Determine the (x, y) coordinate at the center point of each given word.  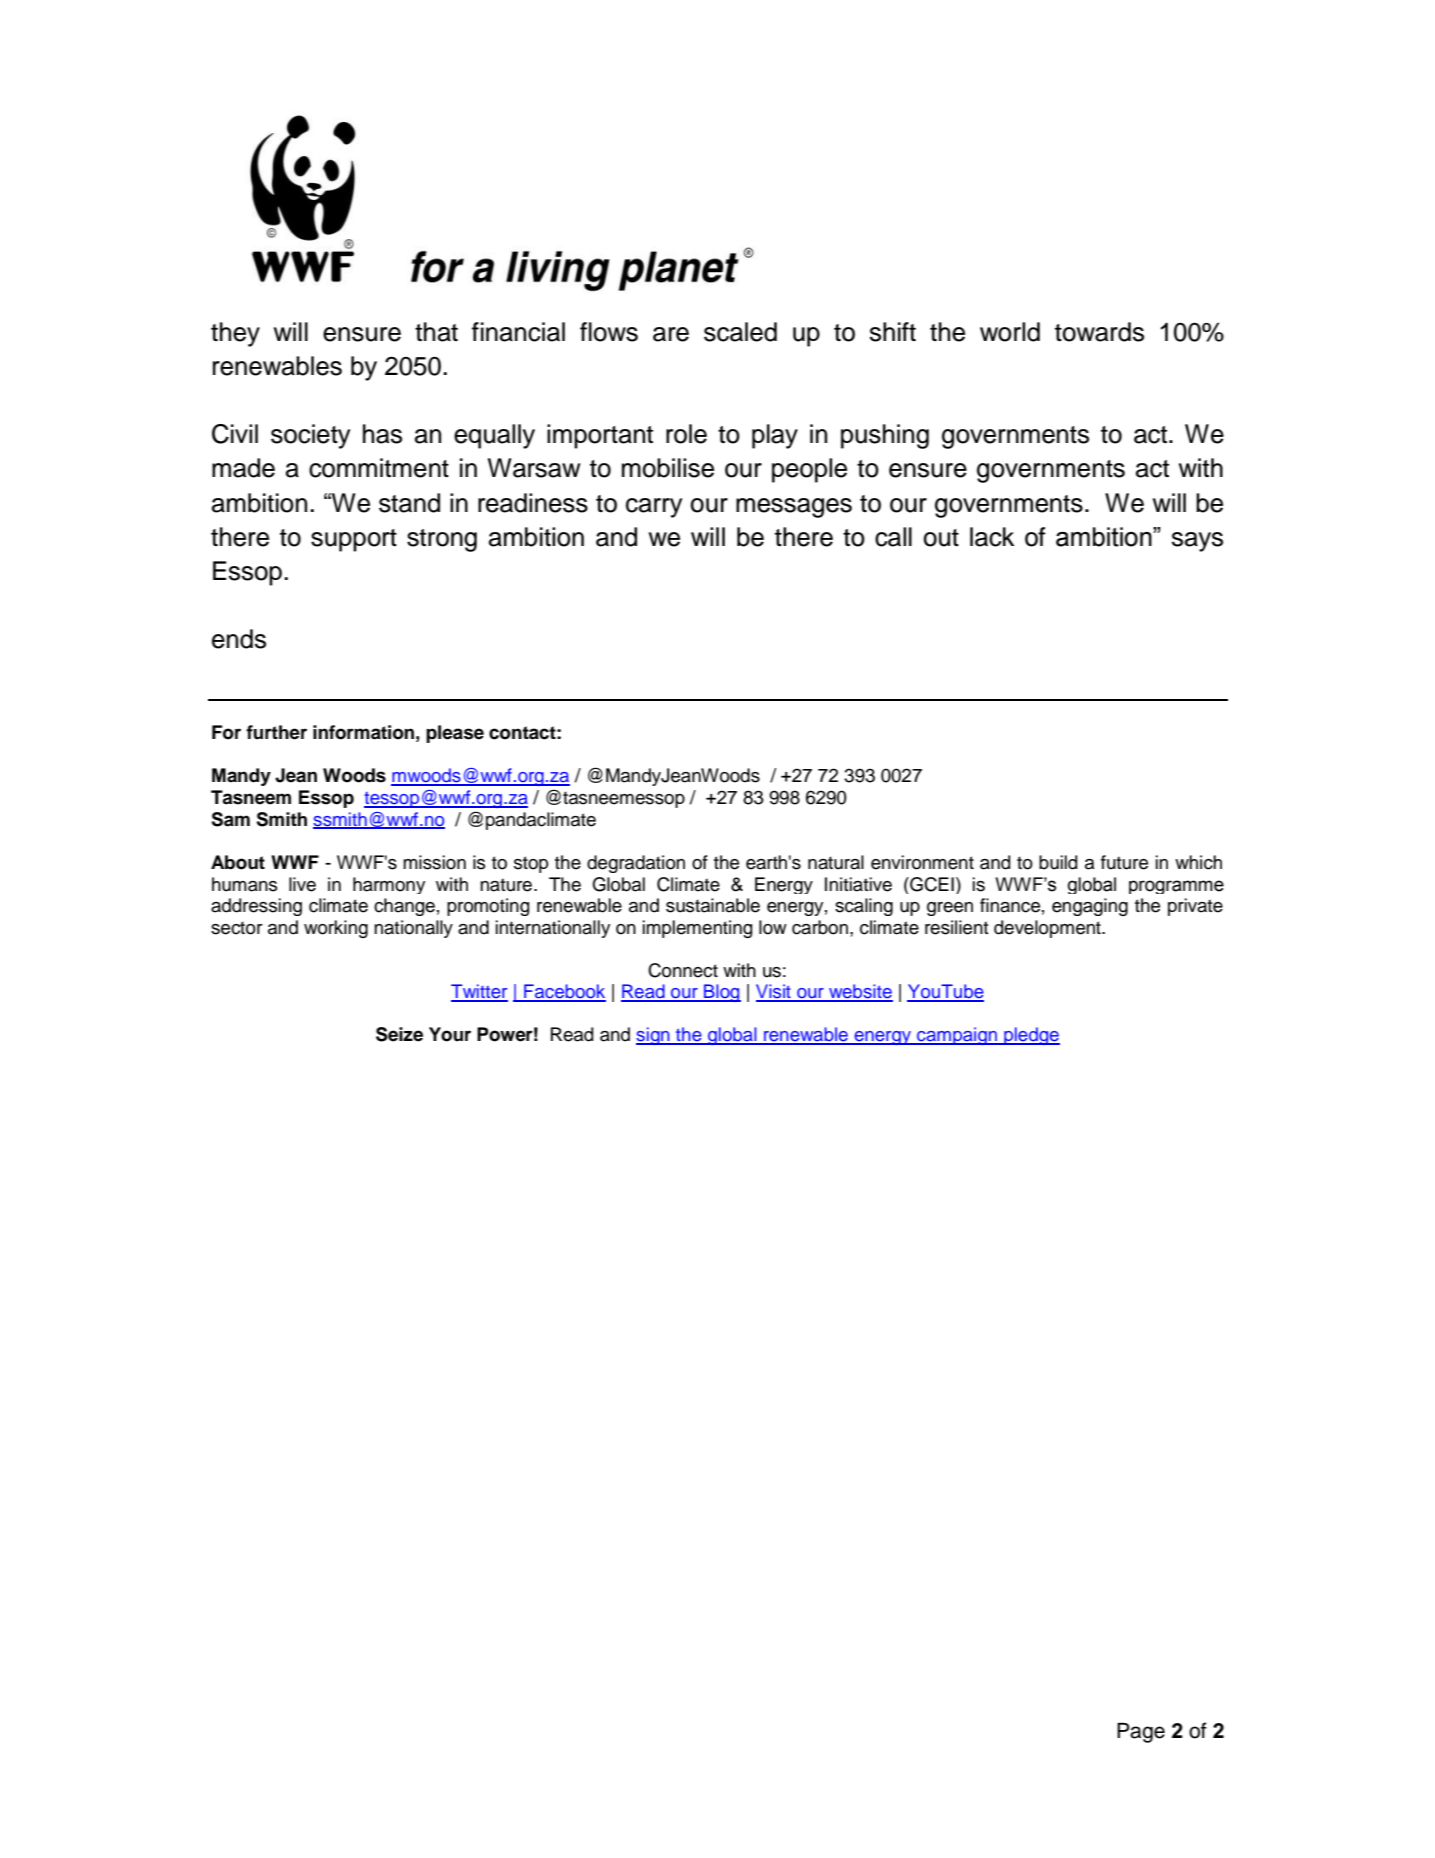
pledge (1031, 1036)
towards (1099, 332)
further (276, 732)
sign (654, 1036)
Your (450, 1034)
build (1058, 862)
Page (1141, 1733)
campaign (957, 1036)
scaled (740, 332)
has (382, 434)
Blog (721, 993)
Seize (399, 1034)
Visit (774, 992)
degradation (636, 864)
